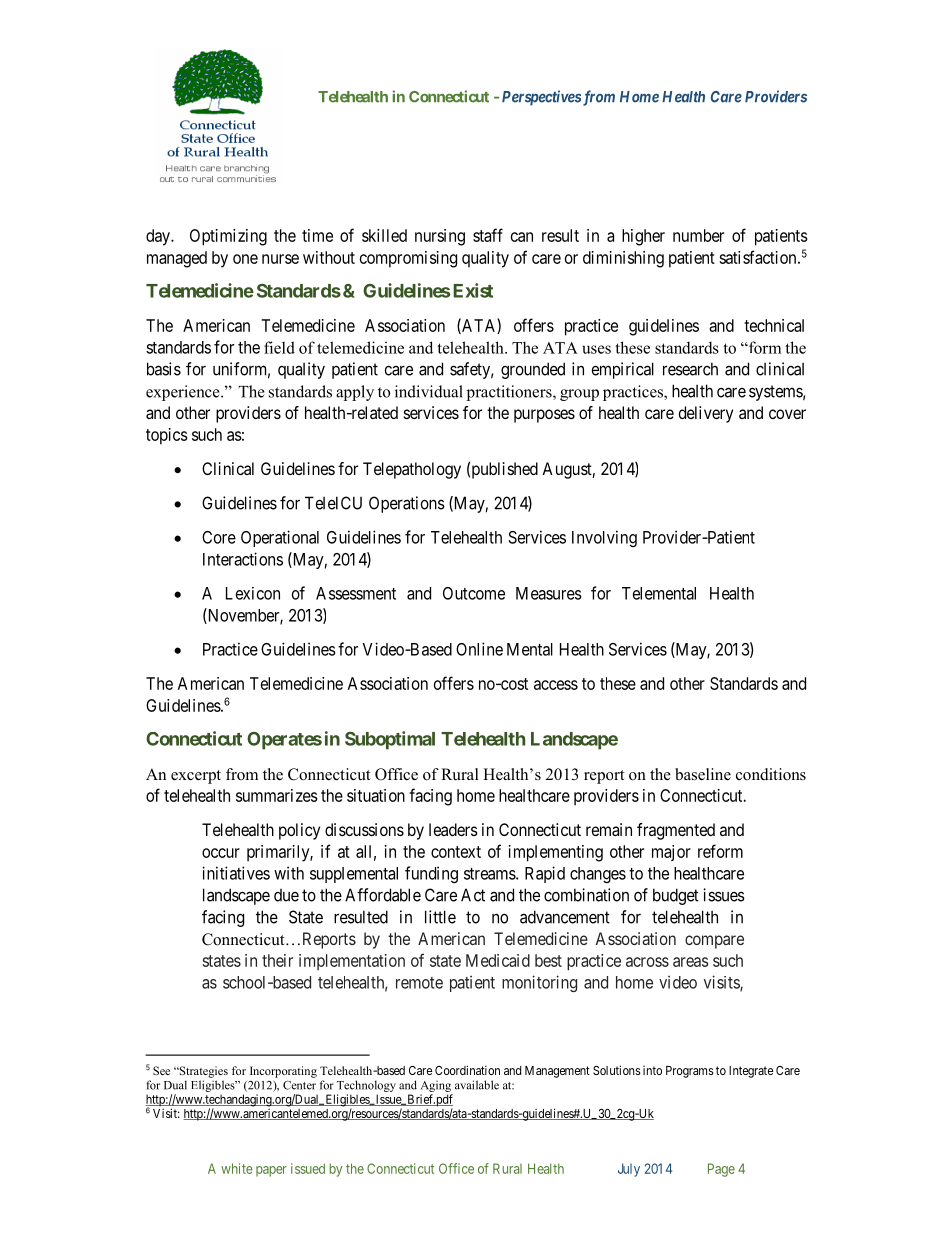 The image size is (952, 1233). I want to click on Online, so click(479, 649).
